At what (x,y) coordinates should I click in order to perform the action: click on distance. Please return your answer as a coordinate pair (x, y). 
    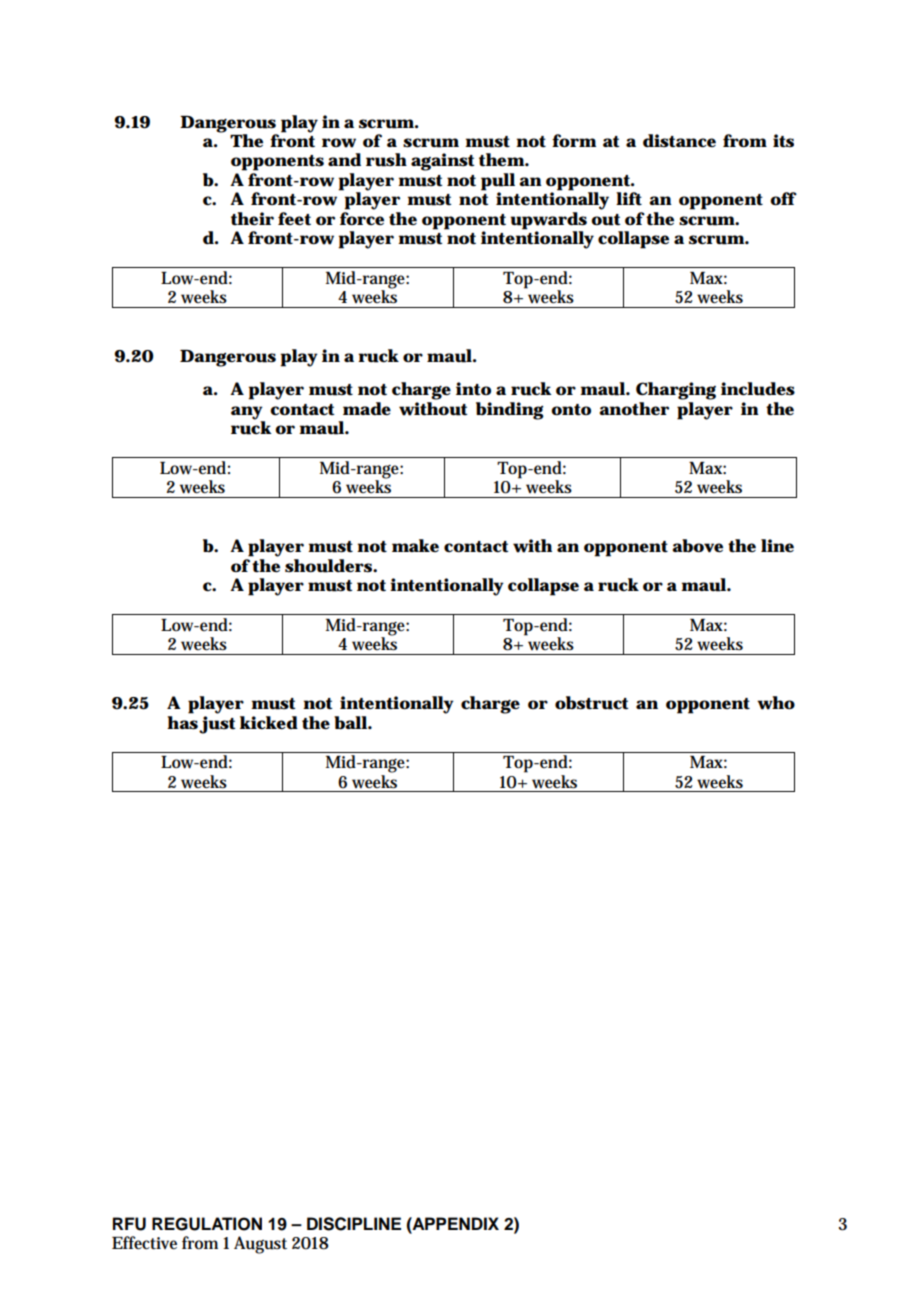
    Looking at the image, I should click on (679, 141).
